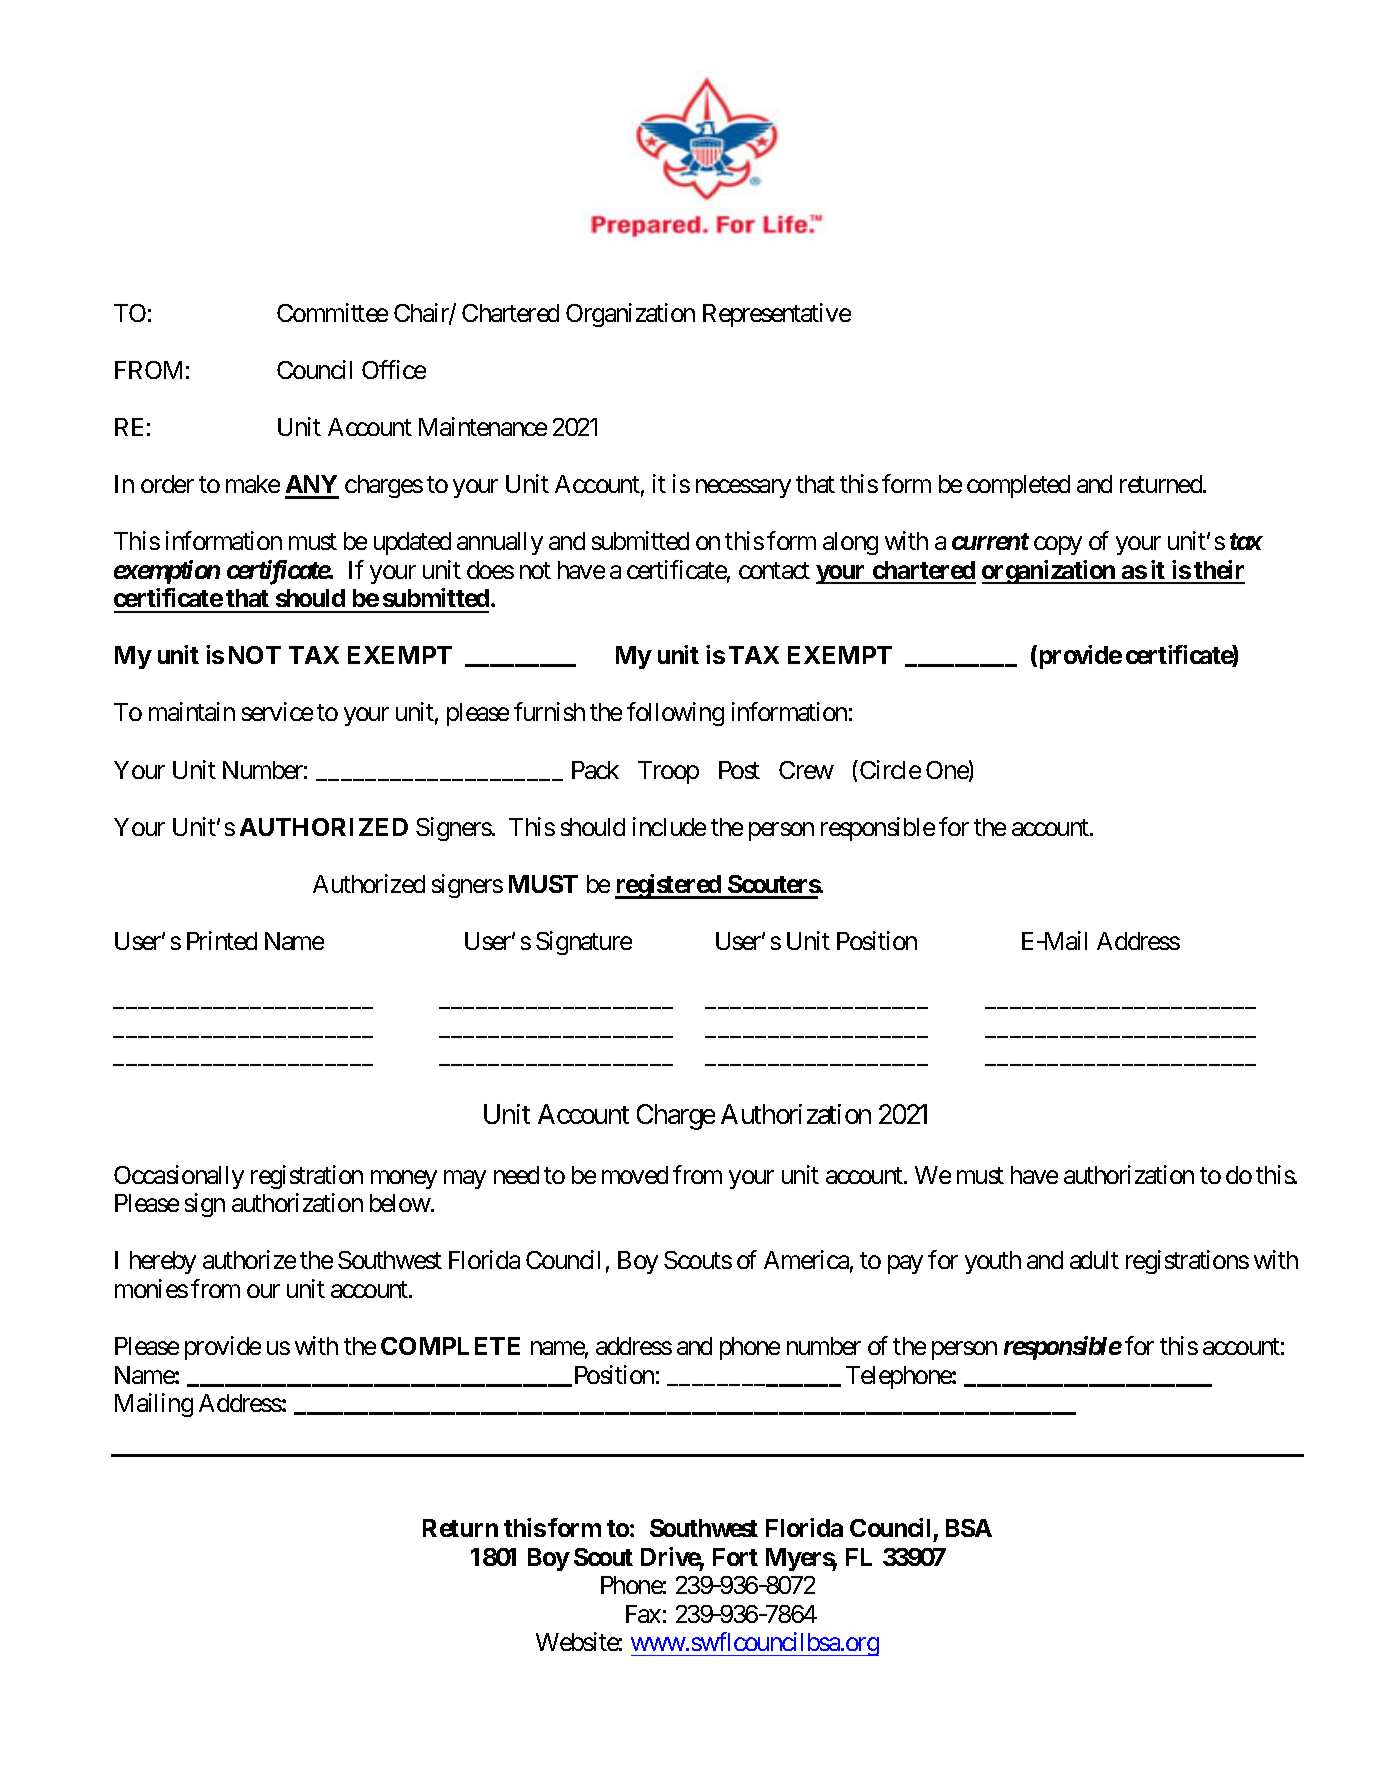 This document has width=1382, height=1788. I want to click on moved, so click(635, 1175).
